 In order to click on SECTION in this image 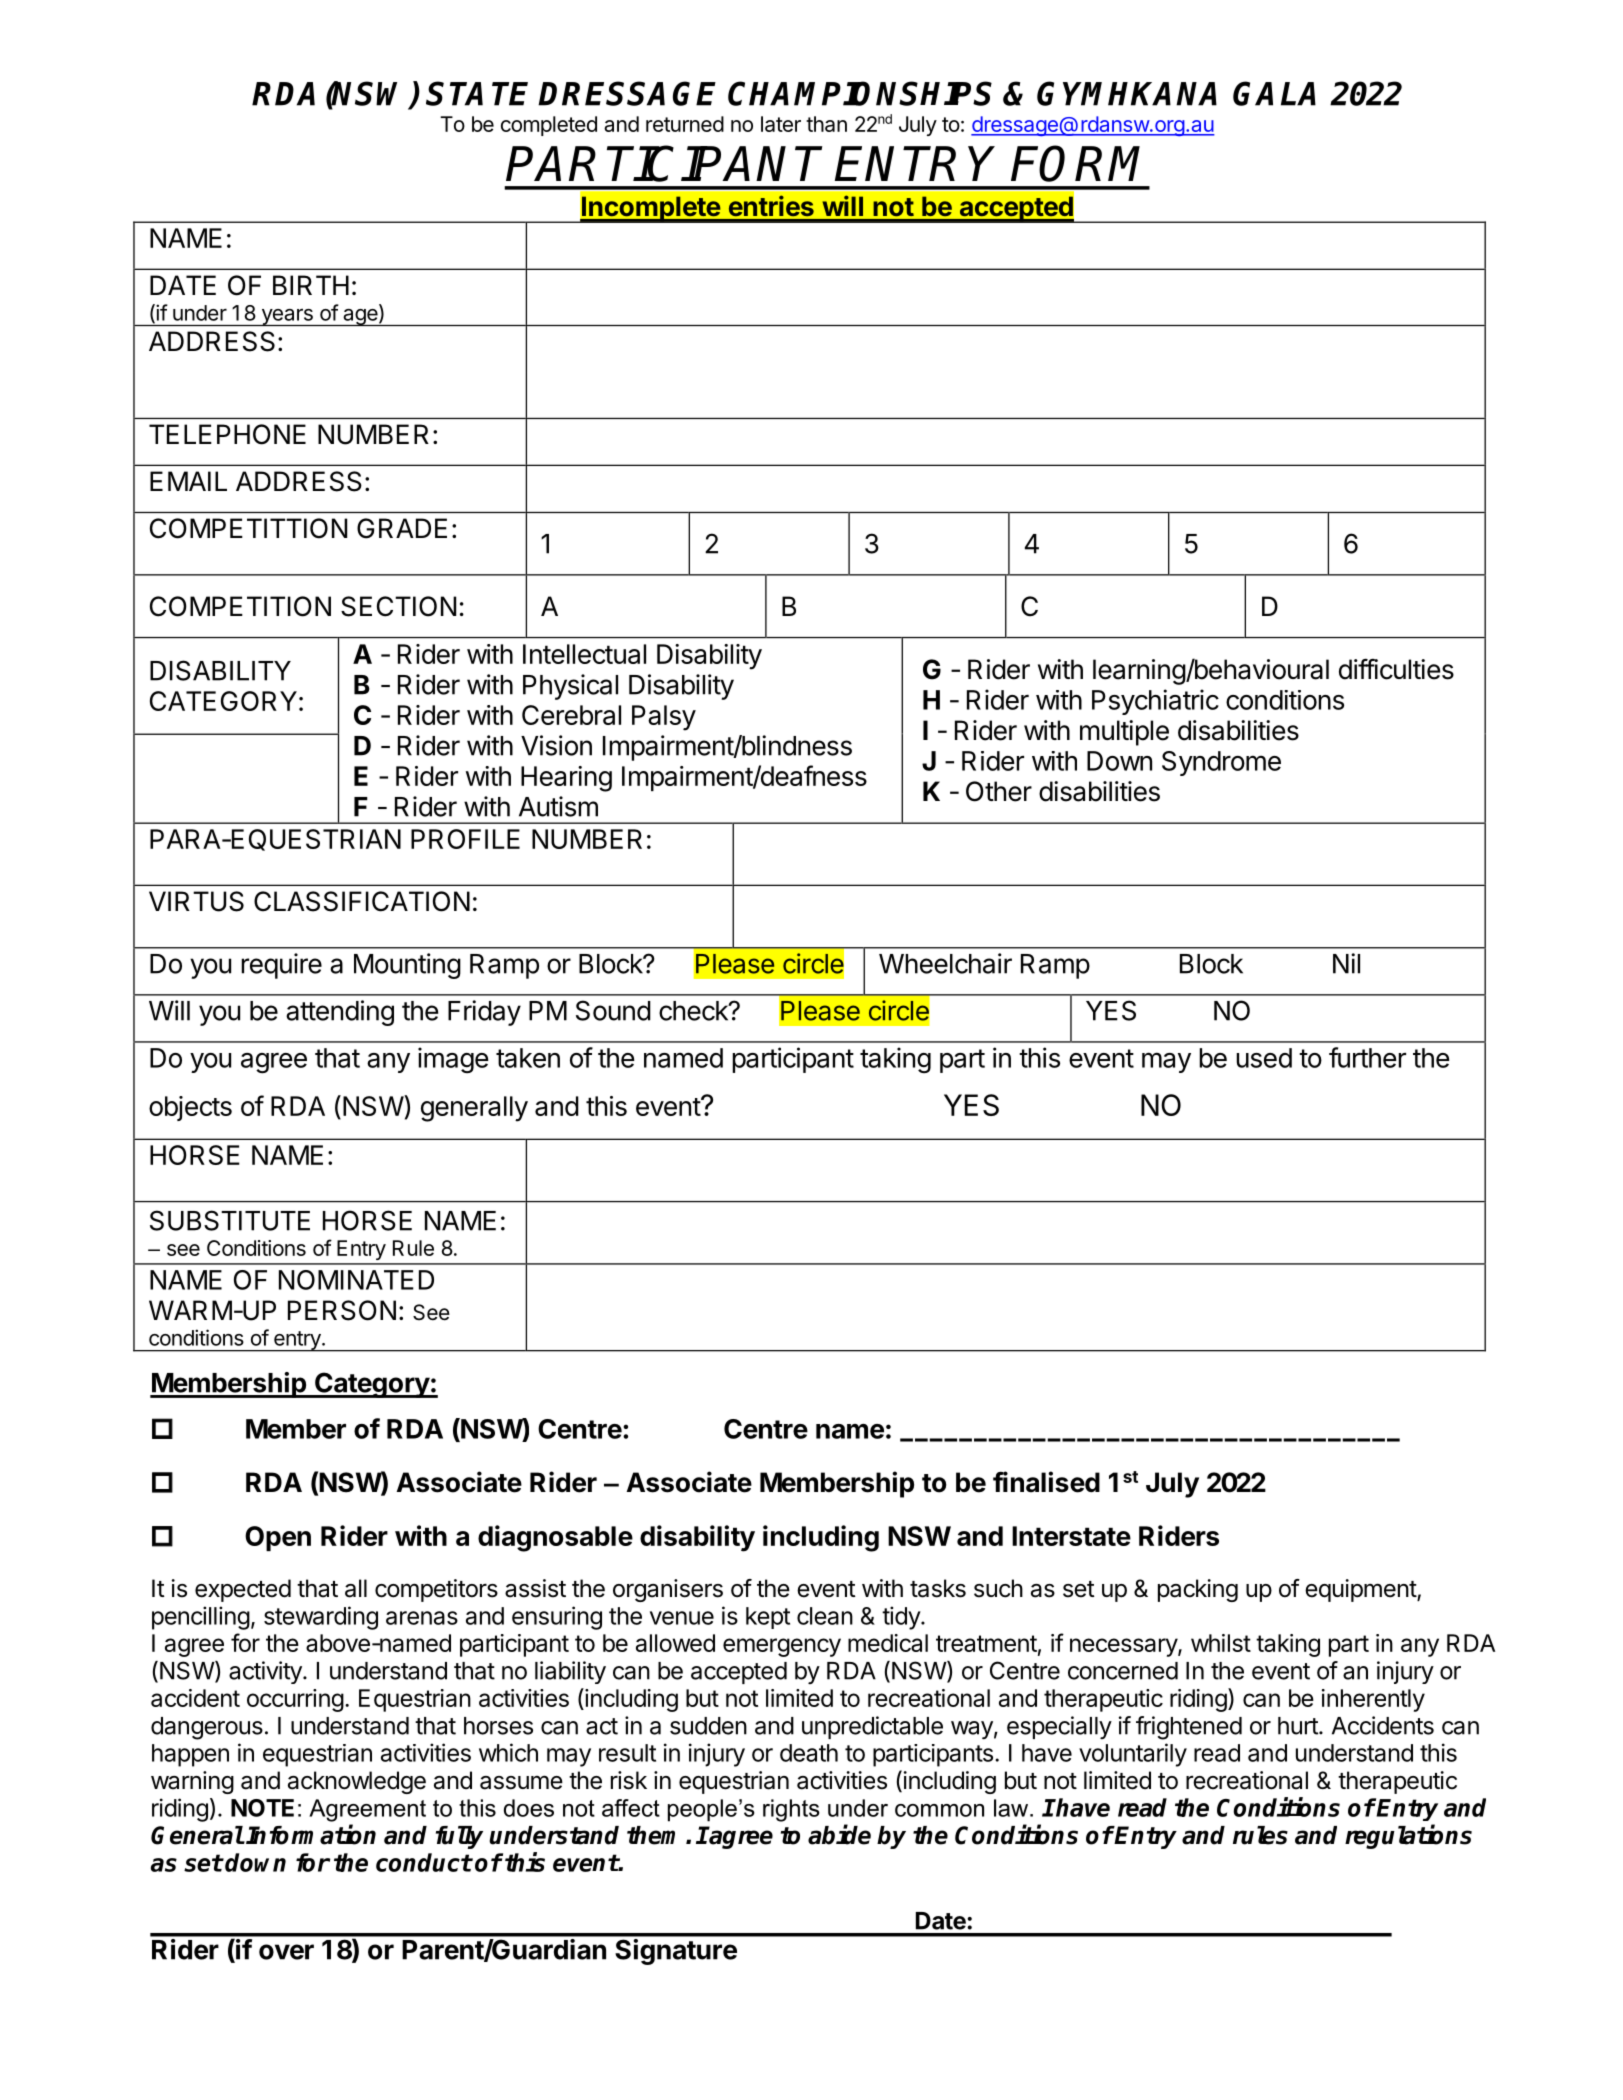, I will do `click(398, 606)`.
